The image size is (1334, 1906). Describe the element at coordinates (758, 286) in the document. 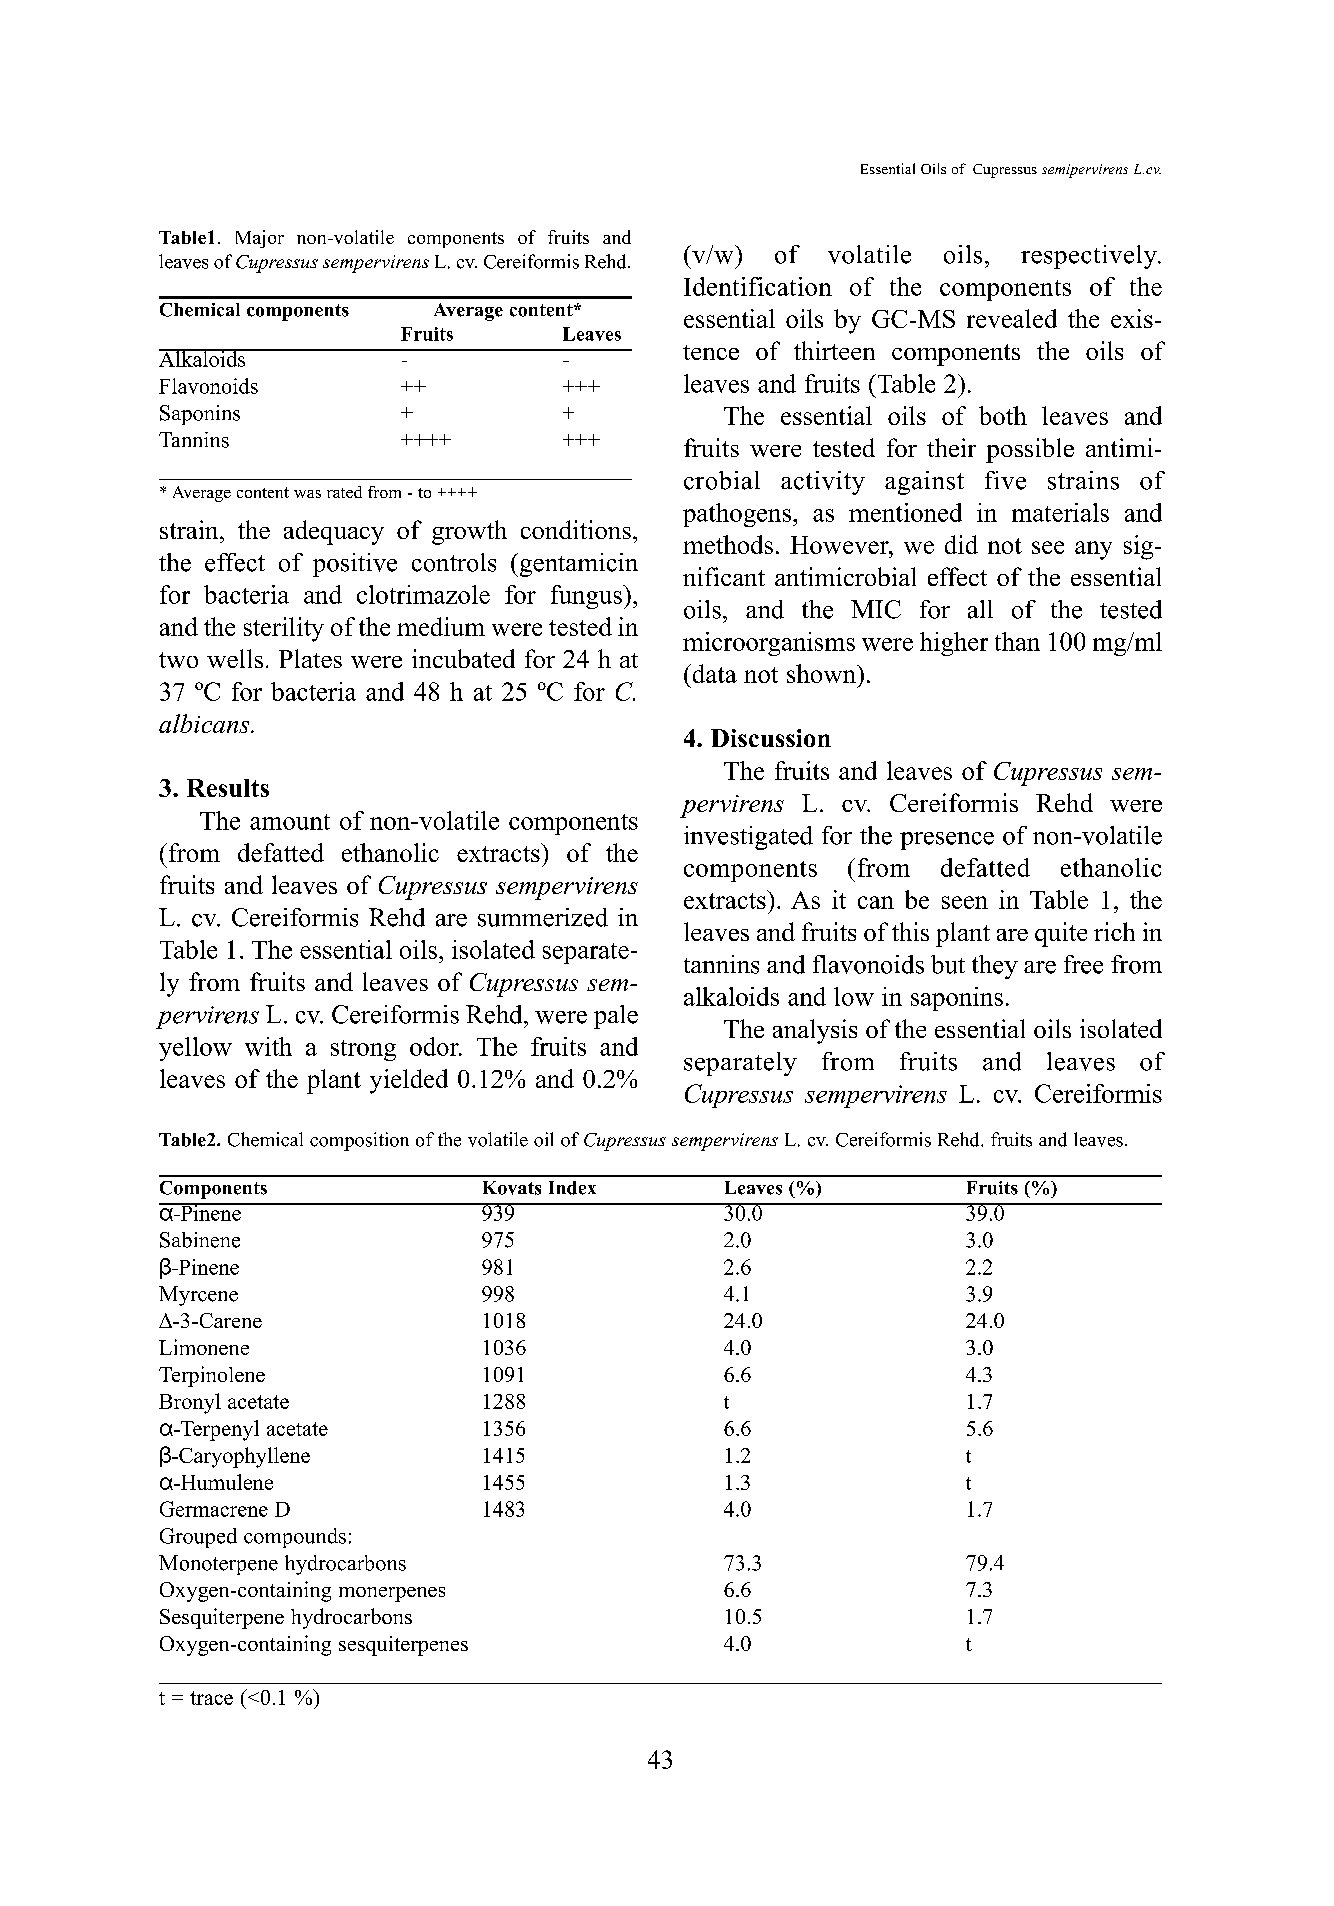

I see `Identification` at that location.
